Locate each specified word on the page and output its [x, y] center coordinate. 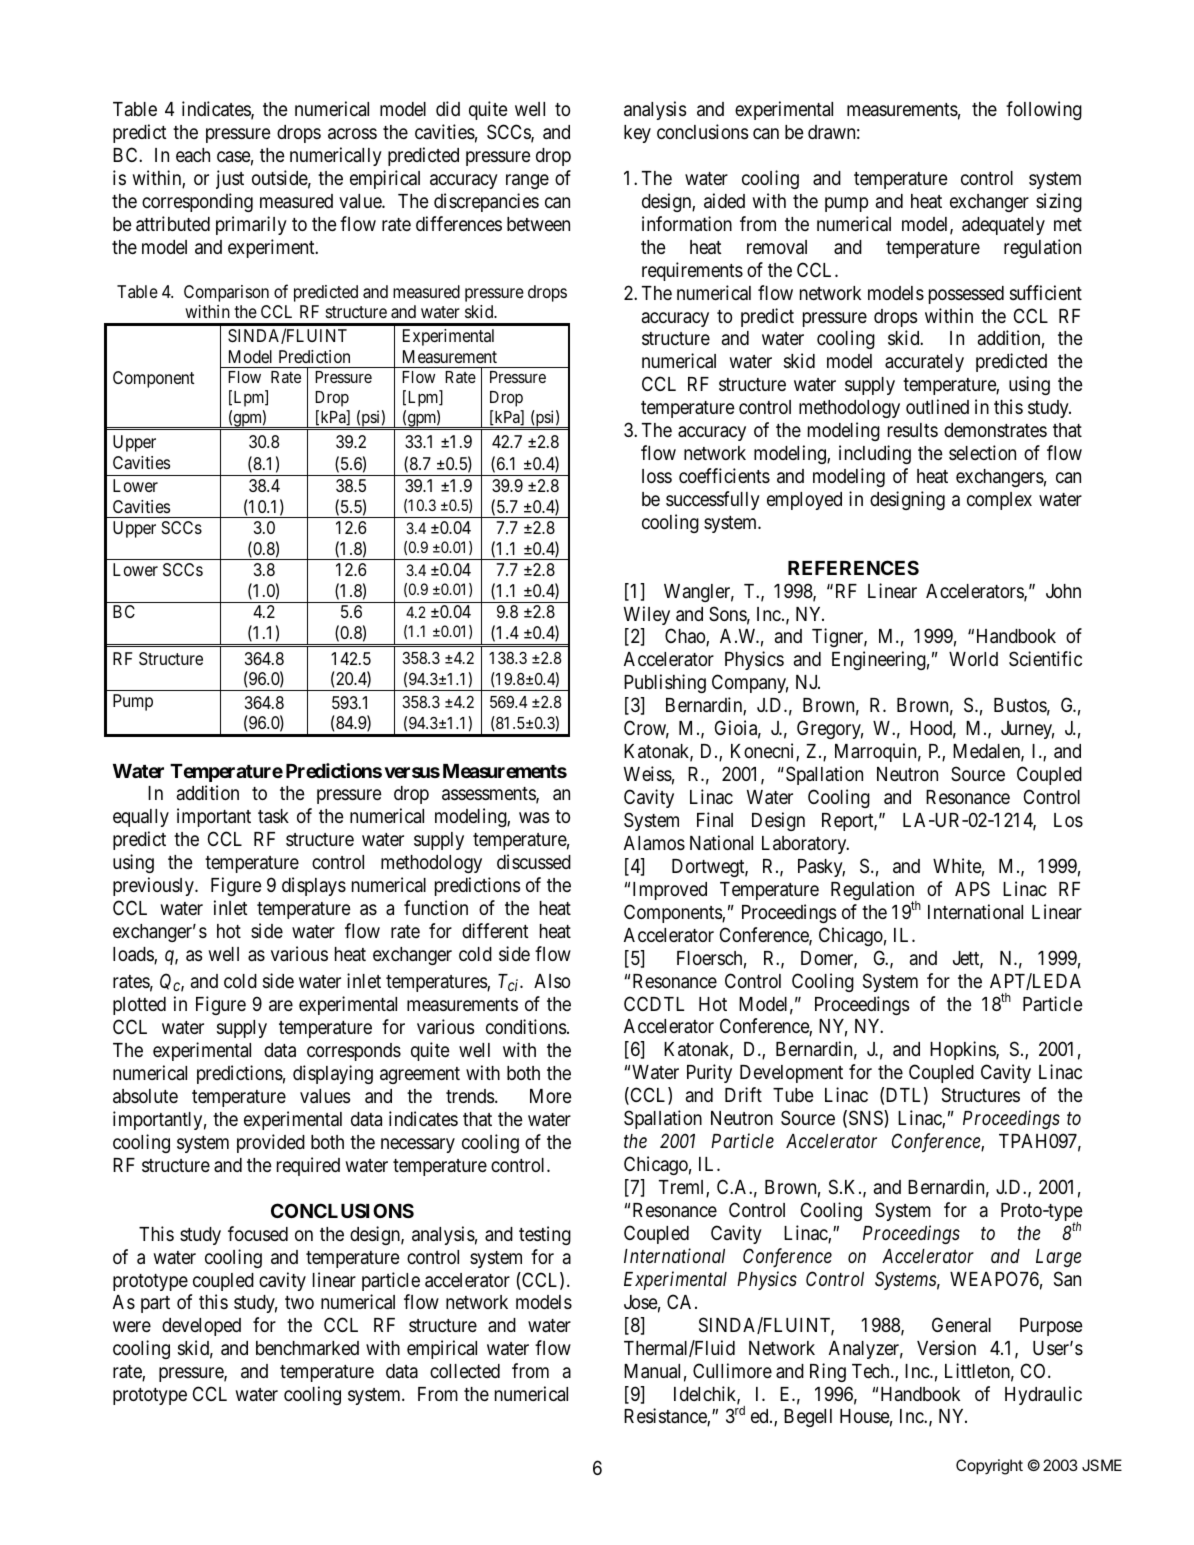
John [1063, 591]
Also [552, 981]
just [230, 179]
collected [465, 1371]
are [281, 1006]
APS [972, 888]
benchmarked [307, 1348]
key [637, 134]
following [1044, 110]
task [273, 816]
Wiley [647, 615]
